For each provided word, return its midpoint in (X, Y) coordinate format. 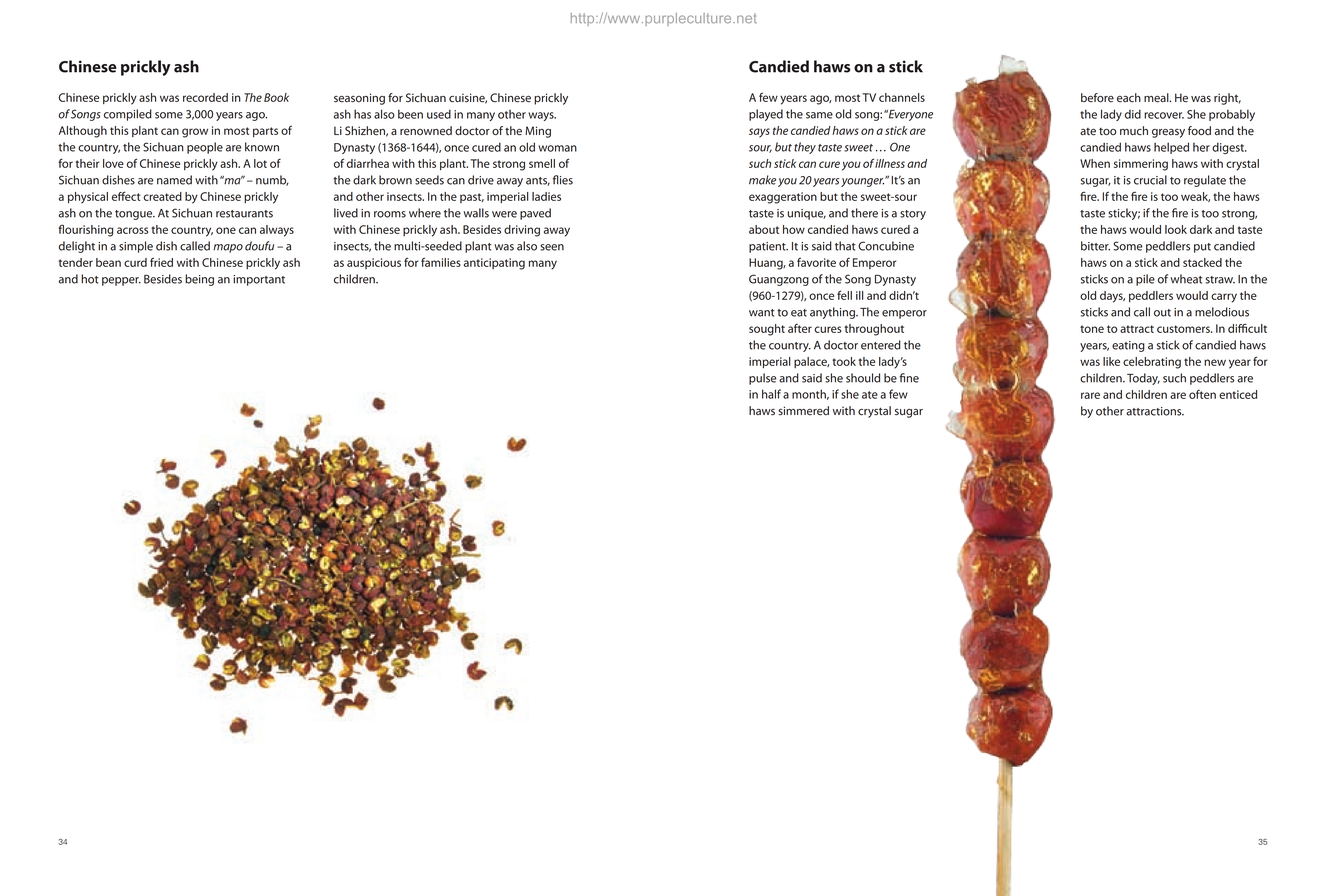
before (1097, 98)
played (766, 115)
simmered (803, 411)
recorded (205, 97)
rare (1090, 395)
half (771, 394)
